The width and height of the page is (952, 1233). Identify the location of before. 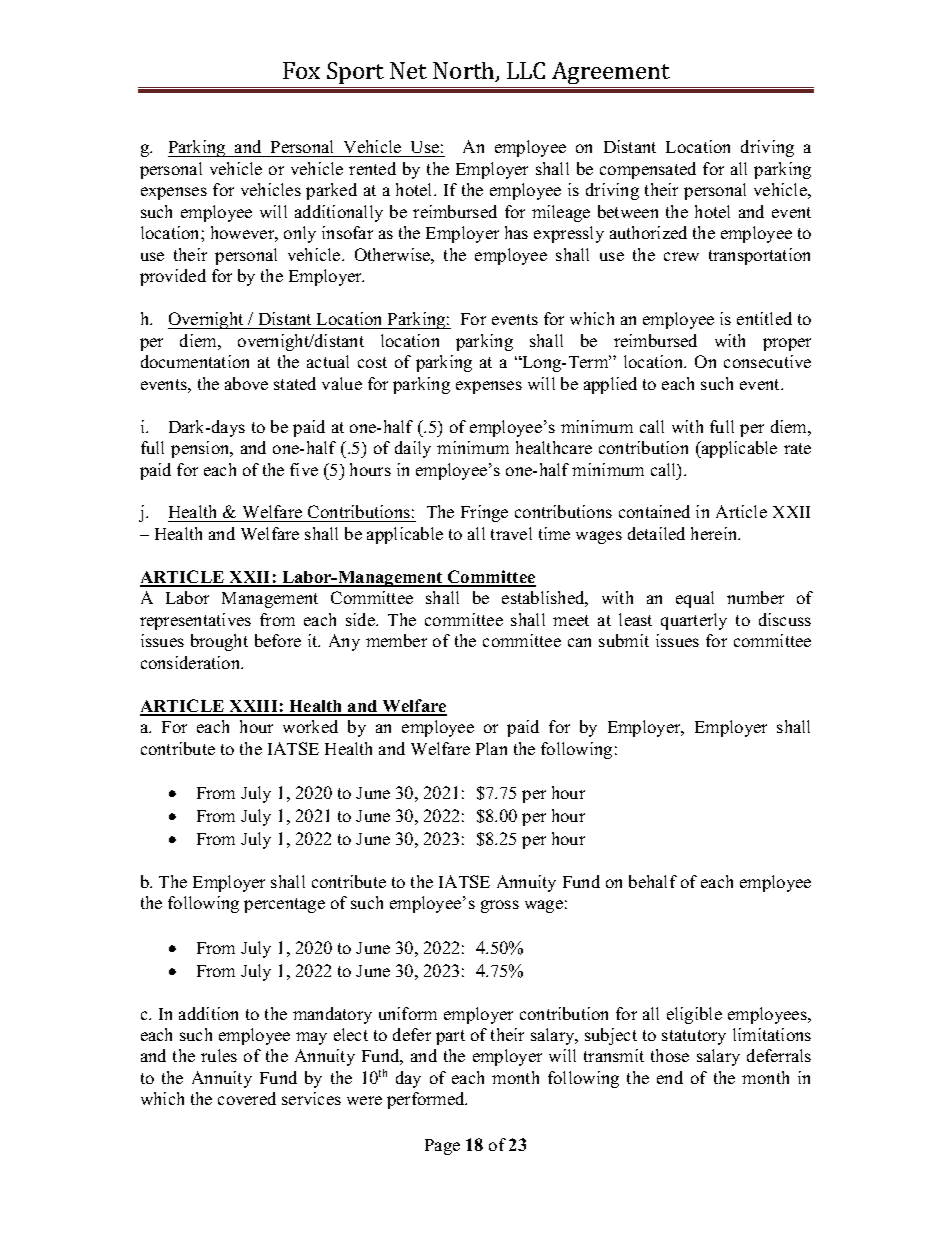
(278, 640).
